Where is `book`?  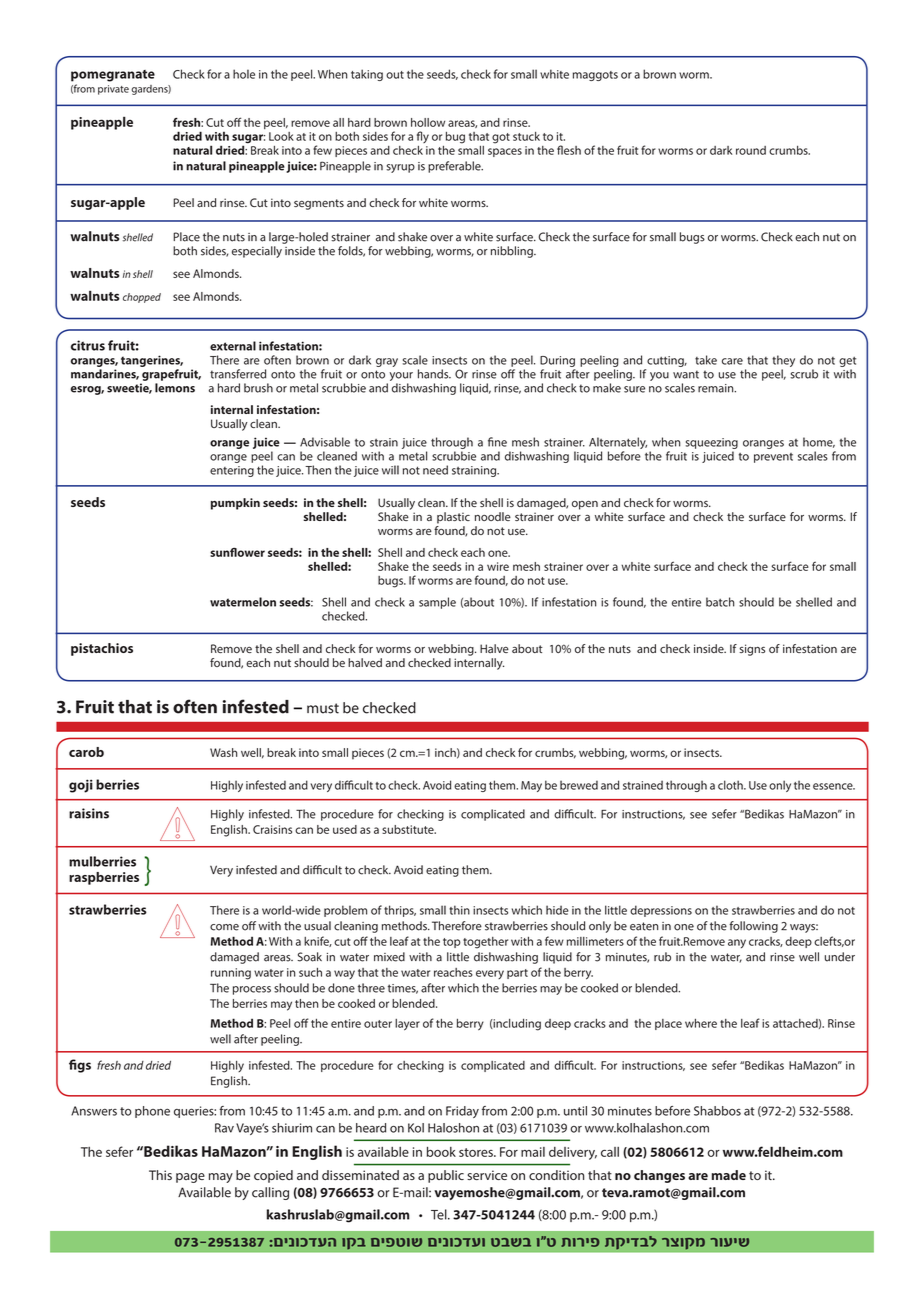 book is located at coordinates (441, 1152).
